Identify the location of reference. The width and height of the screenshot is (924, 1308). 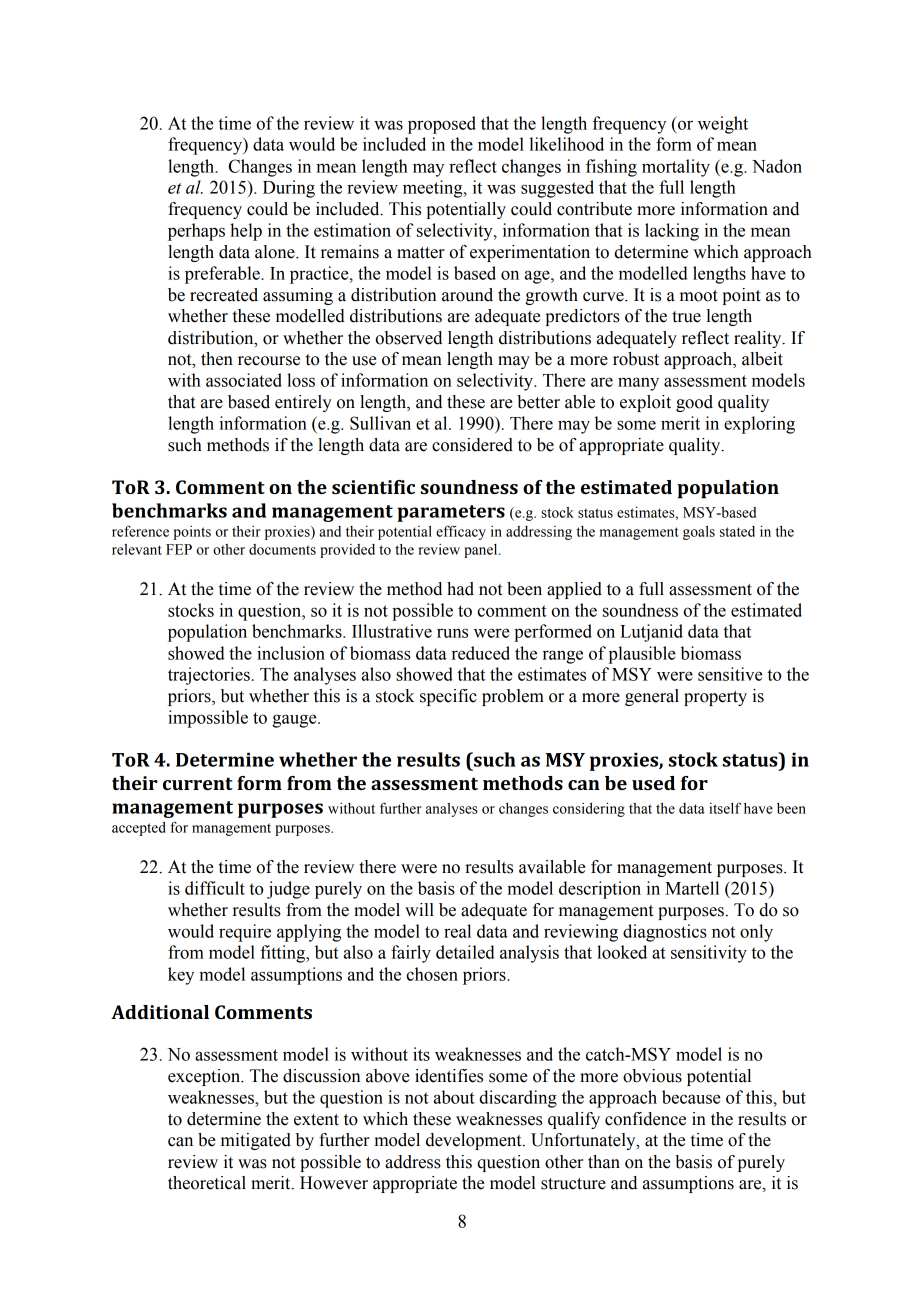
(140, 531).
